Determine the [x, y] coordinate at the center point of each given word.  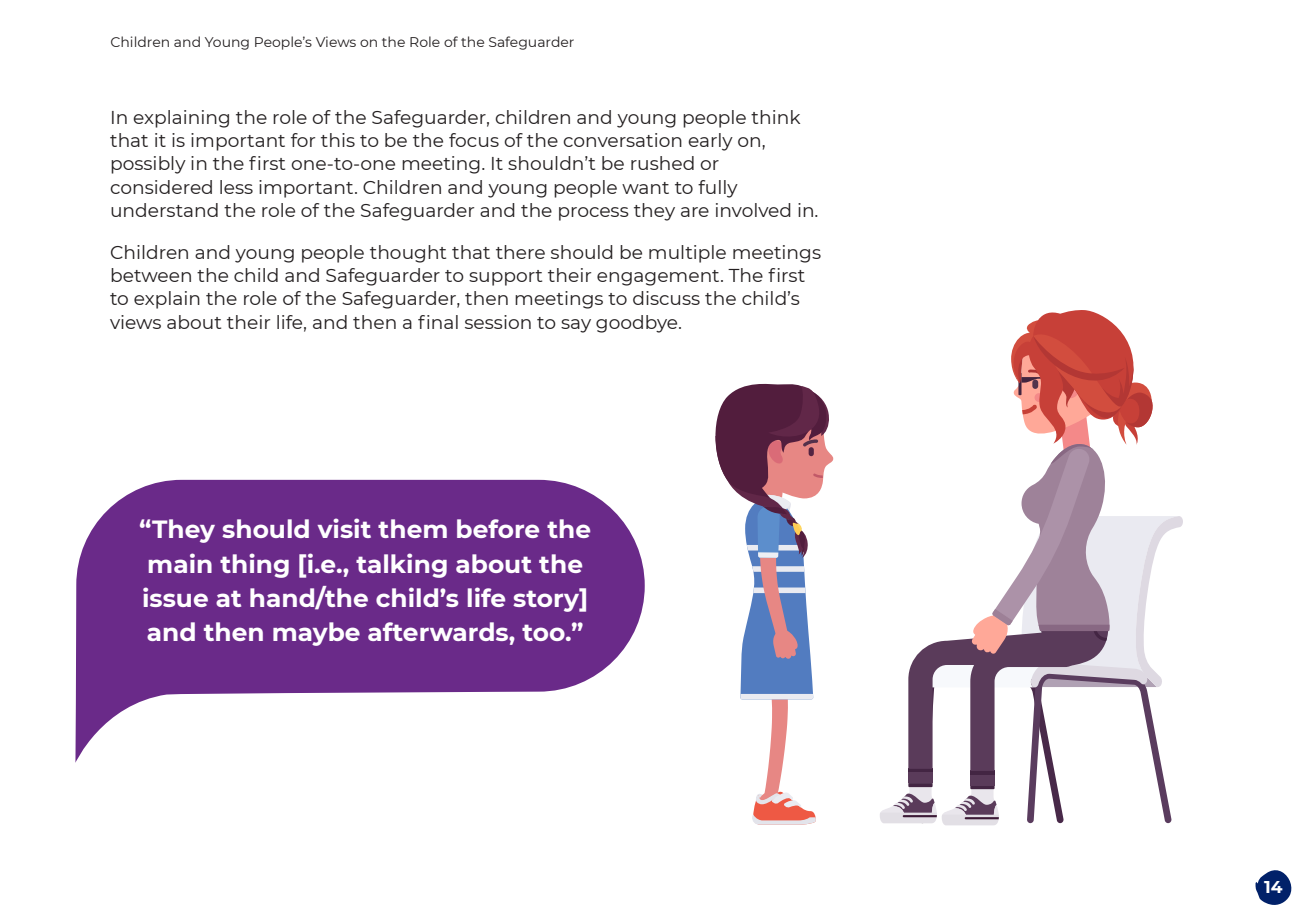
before [498, 528]
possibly [148, 165]
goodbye [638, 324]
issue [175, 597]
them [412, 528]
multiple [687, 254]
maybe [316, 634]
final [438, 322]
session [498, 322]
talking [401, 565]
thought [408, 254]
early [710, 142]
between [151, 275]
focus [474, 140]
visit [344, 528]
